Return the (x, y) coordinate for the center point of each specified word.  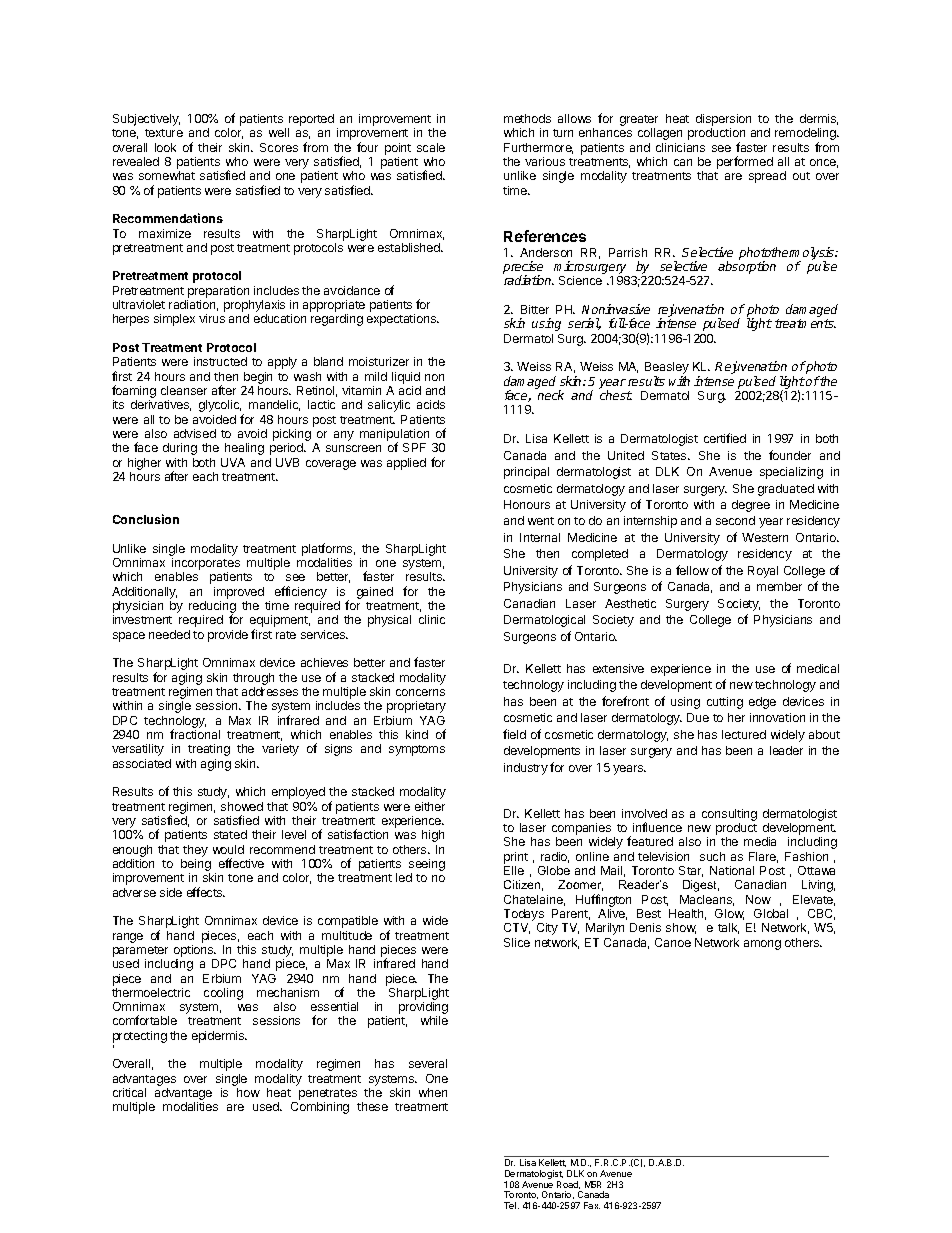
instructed (220, 361)
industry (526, 769)
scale (431, 147)
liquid (406, 378)
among (762, 945)
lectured (744, 734)
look (165, 147)
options (195, 951)
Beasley (667, 369)
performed (745, 162)
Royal (763, 572)
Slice (517, 942)
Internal (540, 537)
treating (209, 750)
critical (129, 1092)
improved (239, 593)
